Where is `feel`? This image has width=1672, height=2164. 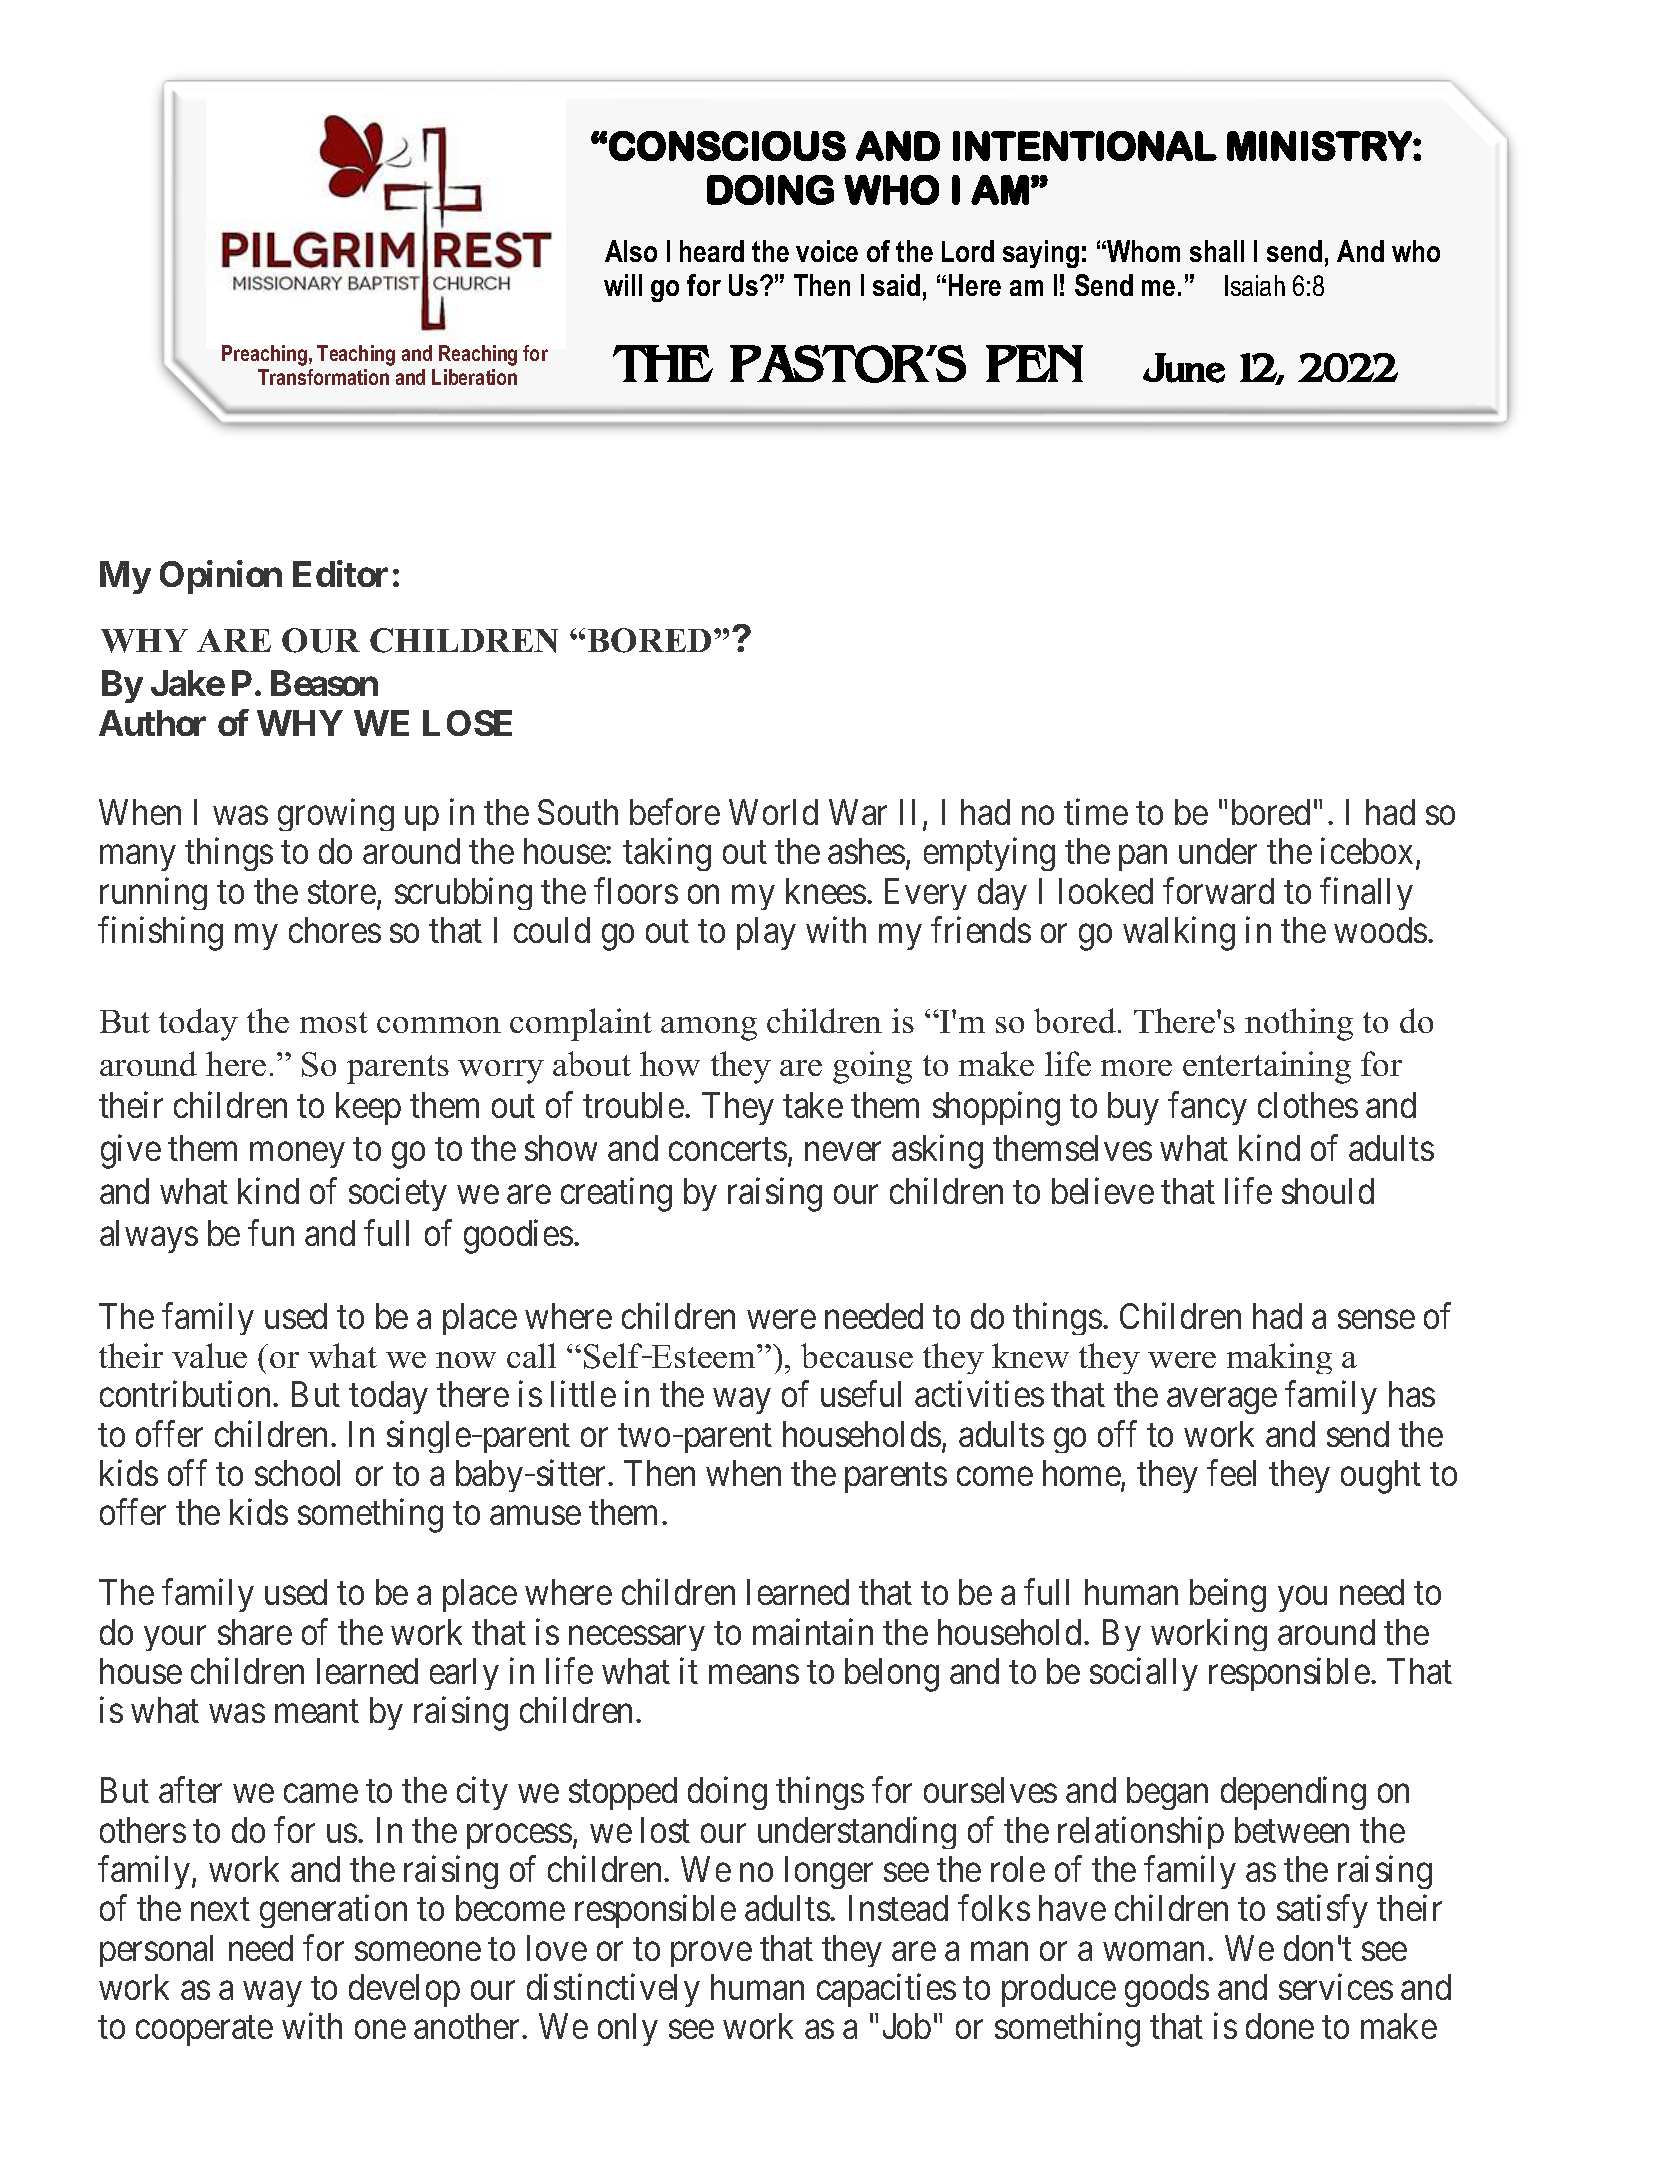 feel is located at coordinates (1231, 1473).
